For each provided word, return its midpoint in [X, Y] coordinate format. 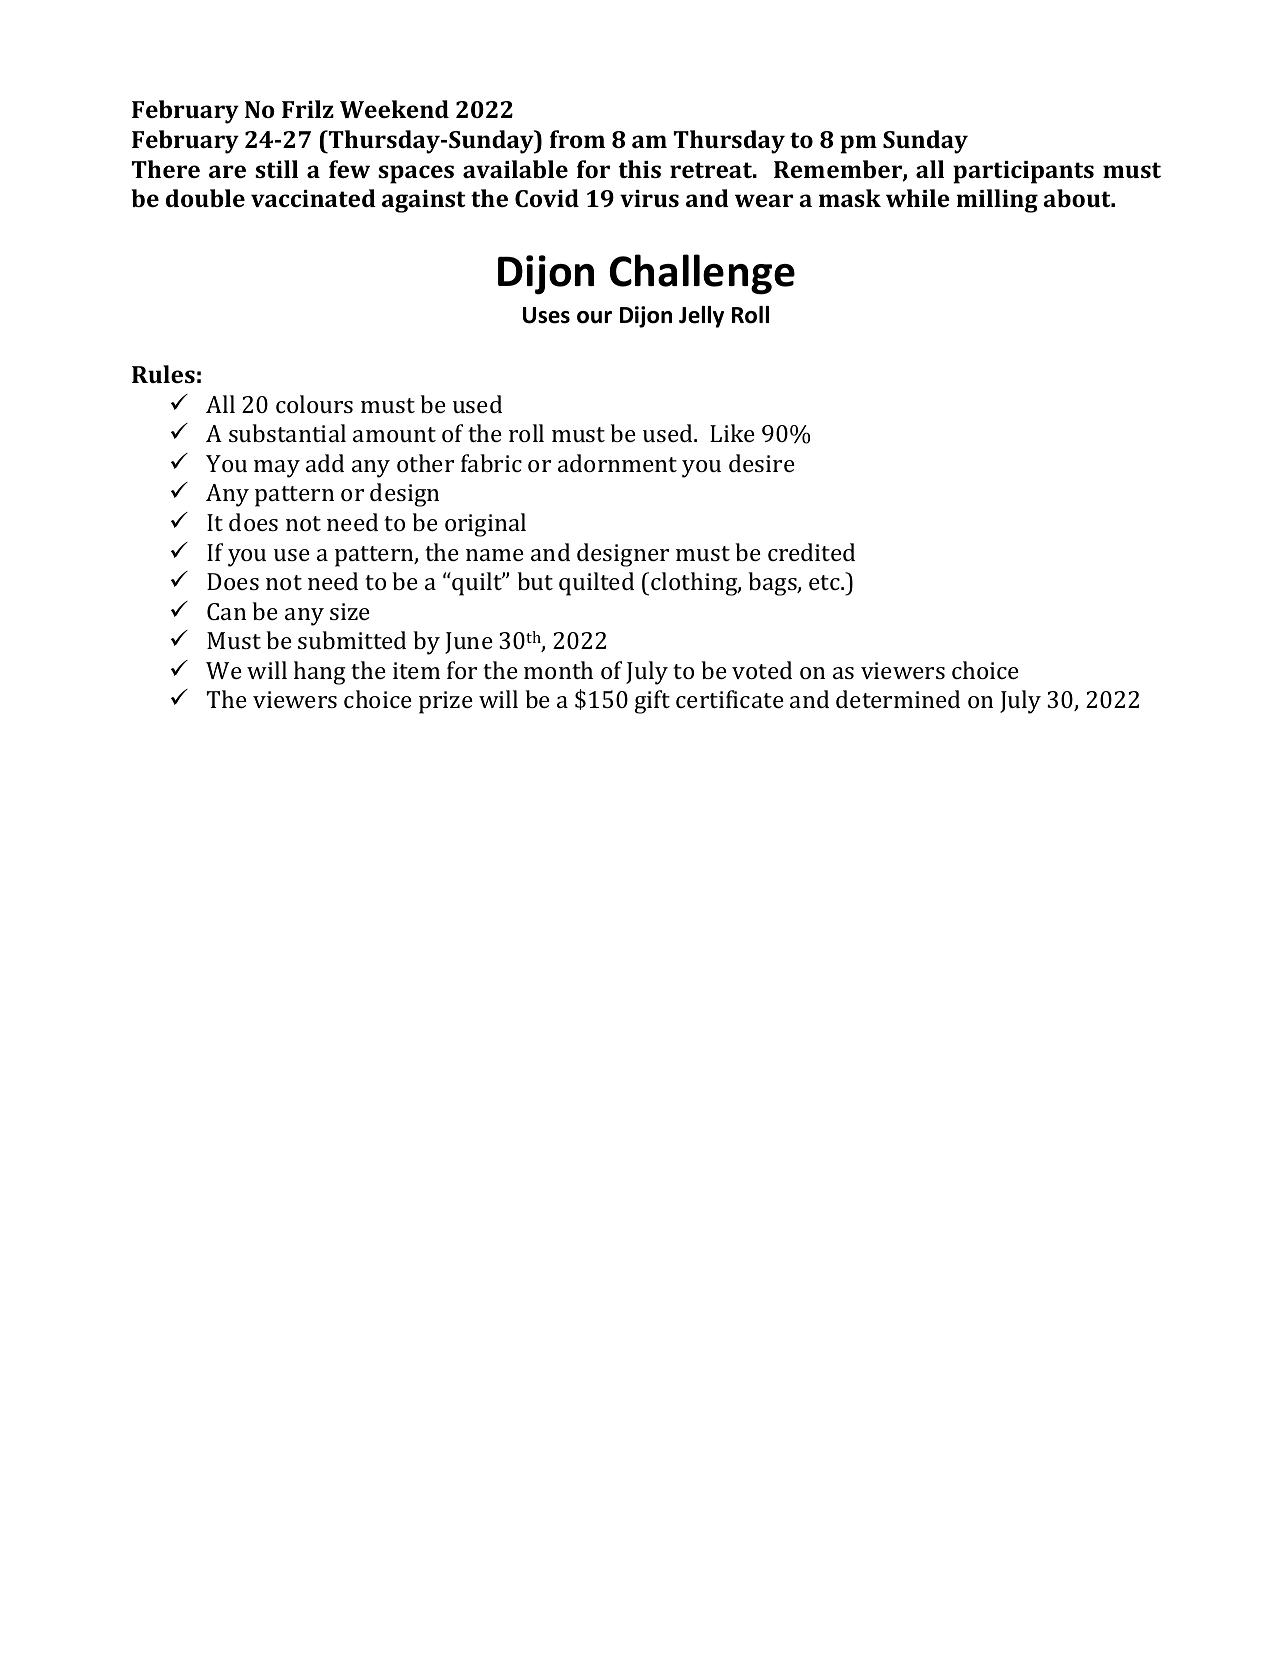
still [276, 169]
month [558, 670]
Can [226, 611]
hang [320, 673]
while [918, 198]
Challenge [702, 274]
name [495, 555]
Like [732, 433]
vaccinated [313, 198]
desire [762, 463]
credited [811, 552]
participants [1023, 172]
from [577, 139]
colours [314, 404]
